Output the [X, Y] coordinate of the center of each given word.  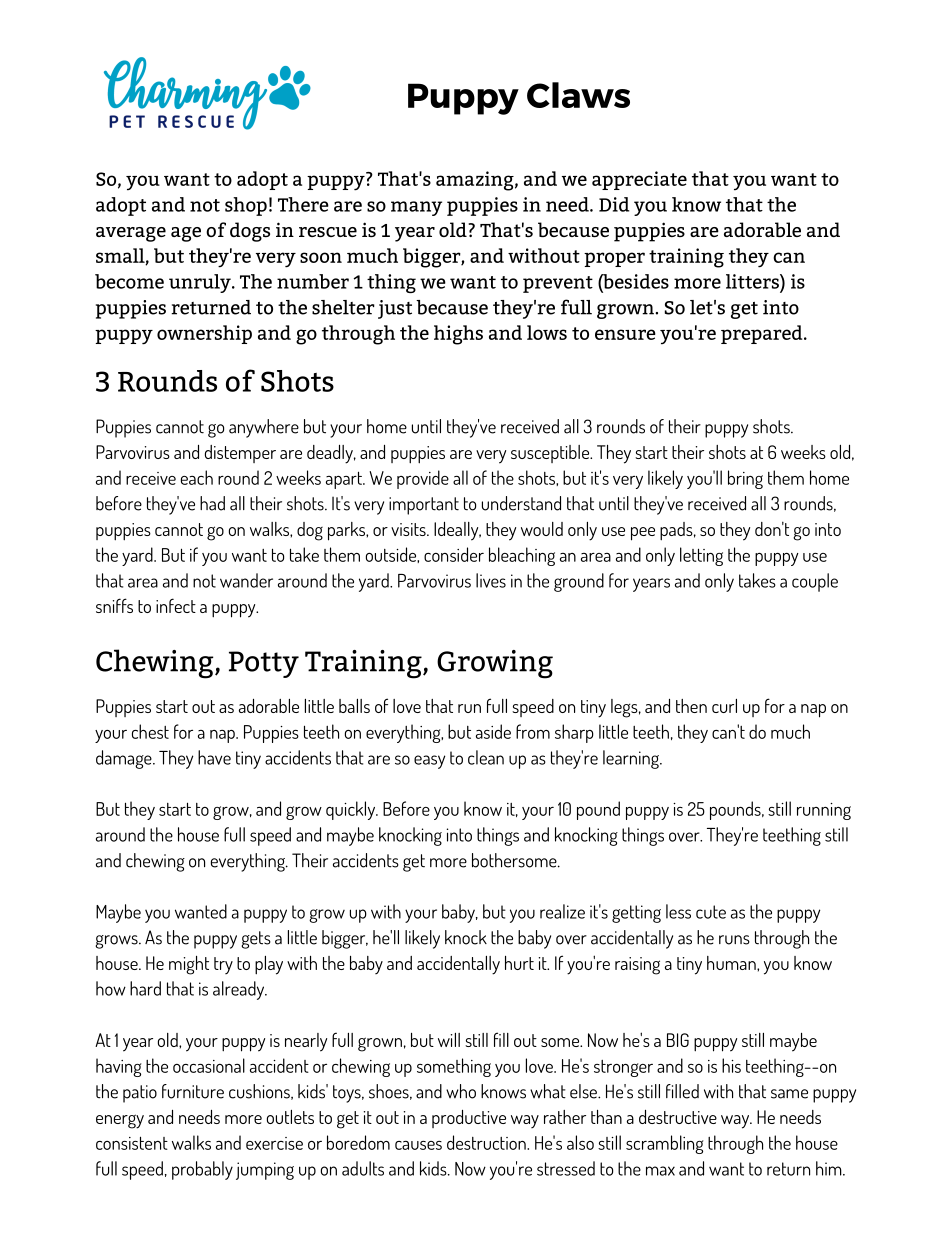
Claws [578, 95]
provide [423, 479]
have [214, 757]
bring [745, 479]
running [824, 811]
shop [246, 206]
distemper [240, 454]
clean [486, 757]
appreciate [639, 180]
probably [202, 1170]
